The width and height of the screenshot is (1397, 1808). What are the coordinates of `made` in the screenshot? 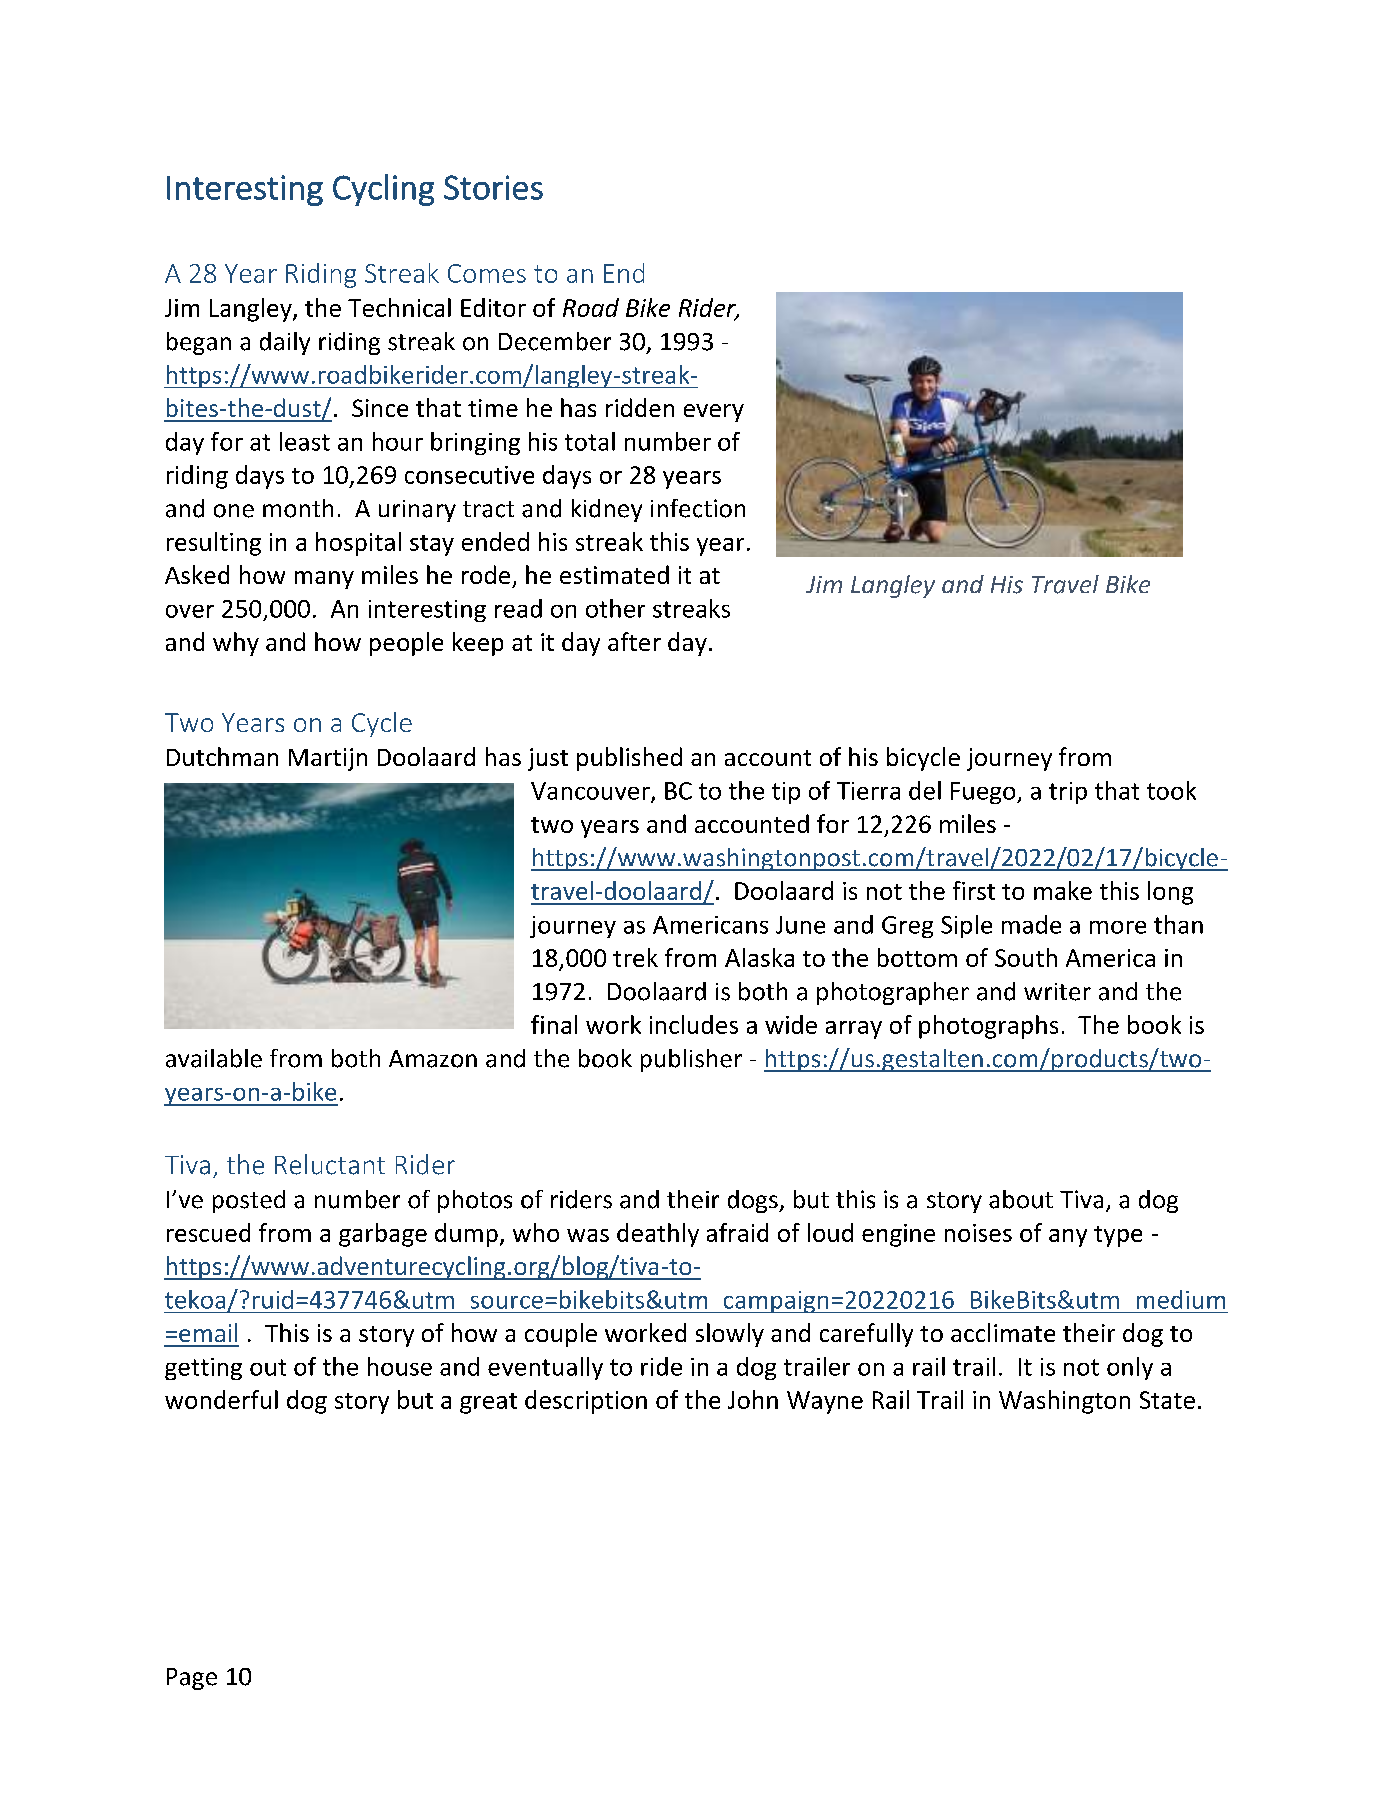 It's located at (1031, 924).
